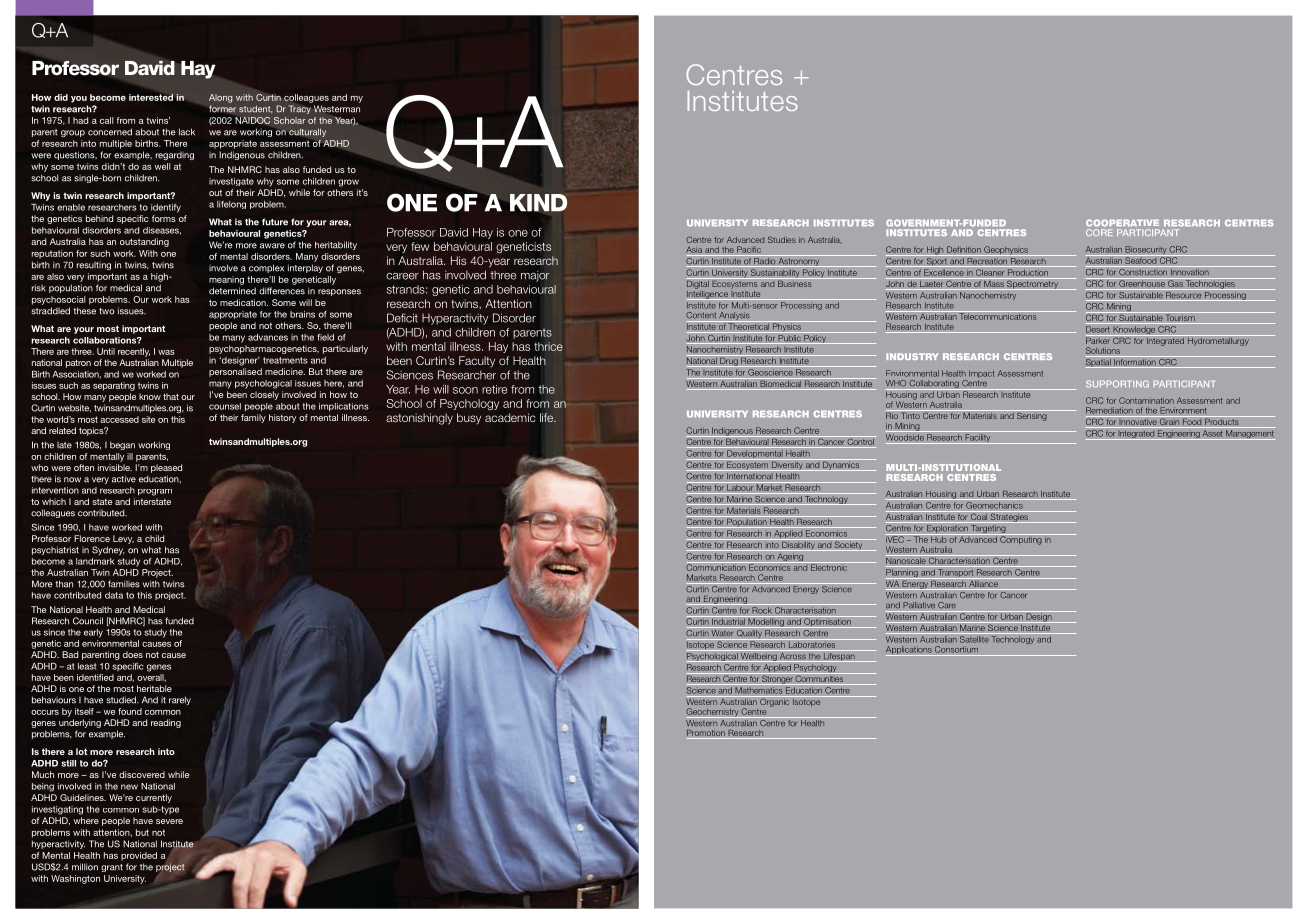  Describe the element at coordinates (910, 651) in the page. I see `Applications` at that location.
